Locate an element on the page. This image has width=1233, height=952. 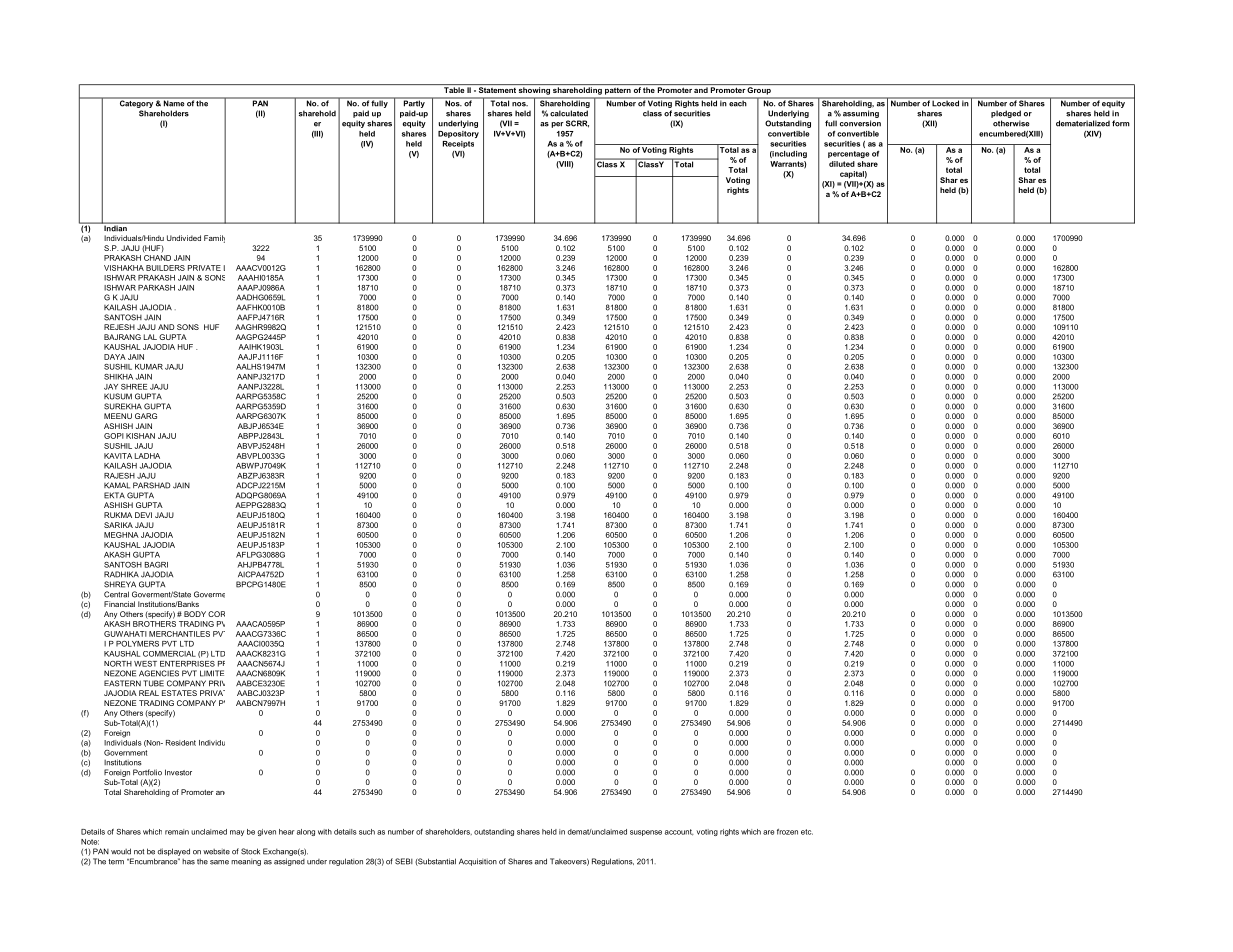
etc is located at coordinates (807, 832).
